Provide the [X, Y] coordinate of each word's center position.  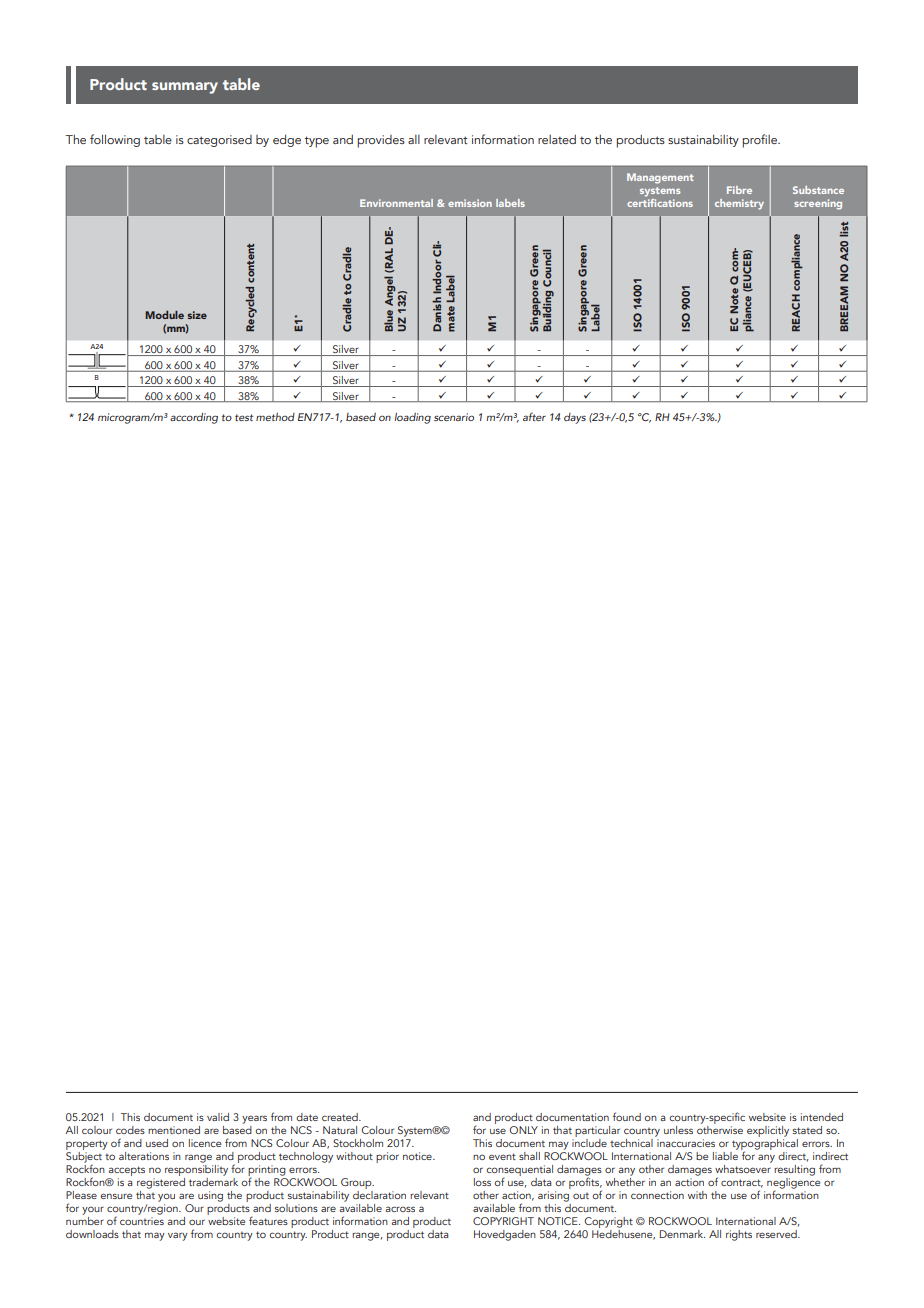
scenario [454, 417]
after [534, 416]
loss [482, 1182]
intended [822, 1117]
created [341, 1117]
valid [218, 1117]
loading [413, 418]
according [194, 418]
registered [161, 1182]
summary [185, 88]
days [575, 418]
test [244, 417]
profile [760, 141]
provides [381, 141]
